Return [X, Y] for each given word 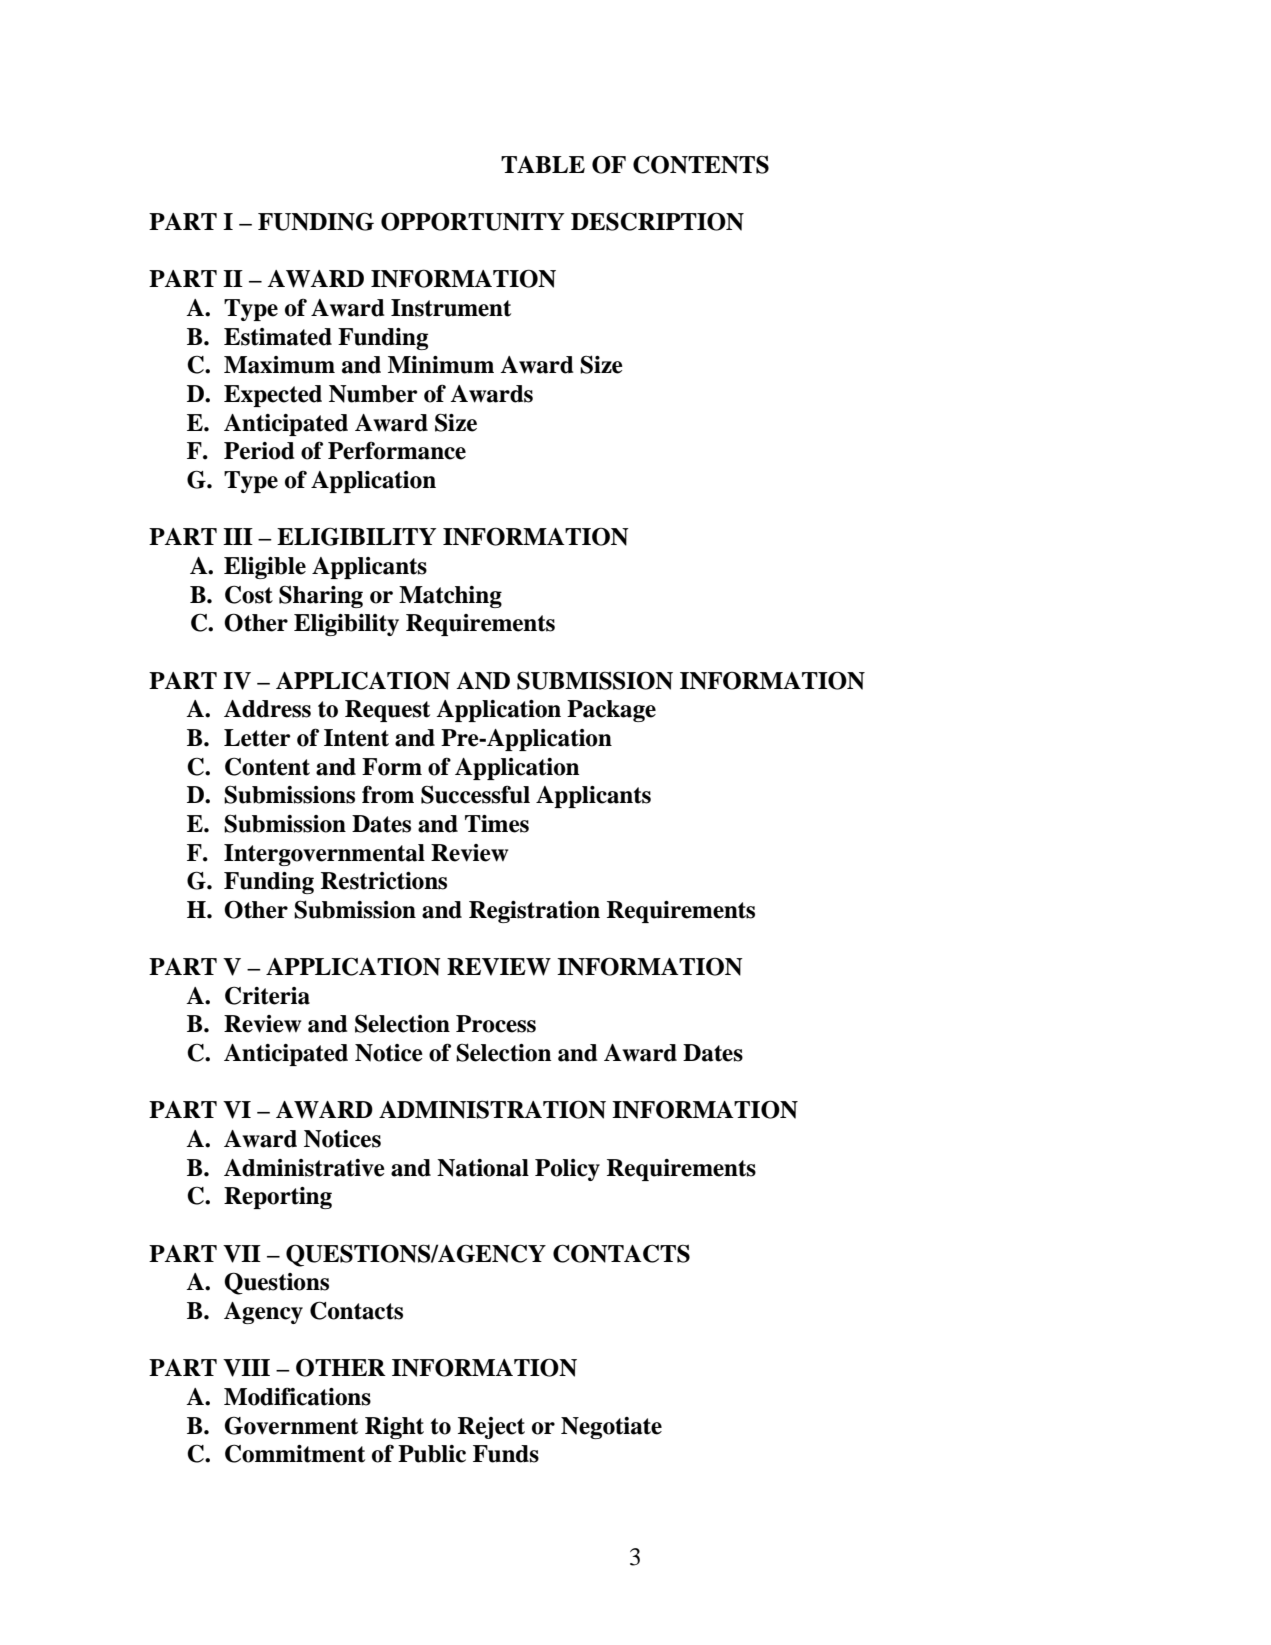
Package [611, 711]
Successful [475, 794]
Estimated [278, 337]
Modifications [297, 1396]
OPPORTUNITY [472, 221]
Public [432, 1454]
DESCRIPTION [657, 221]
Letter [257, 738]
